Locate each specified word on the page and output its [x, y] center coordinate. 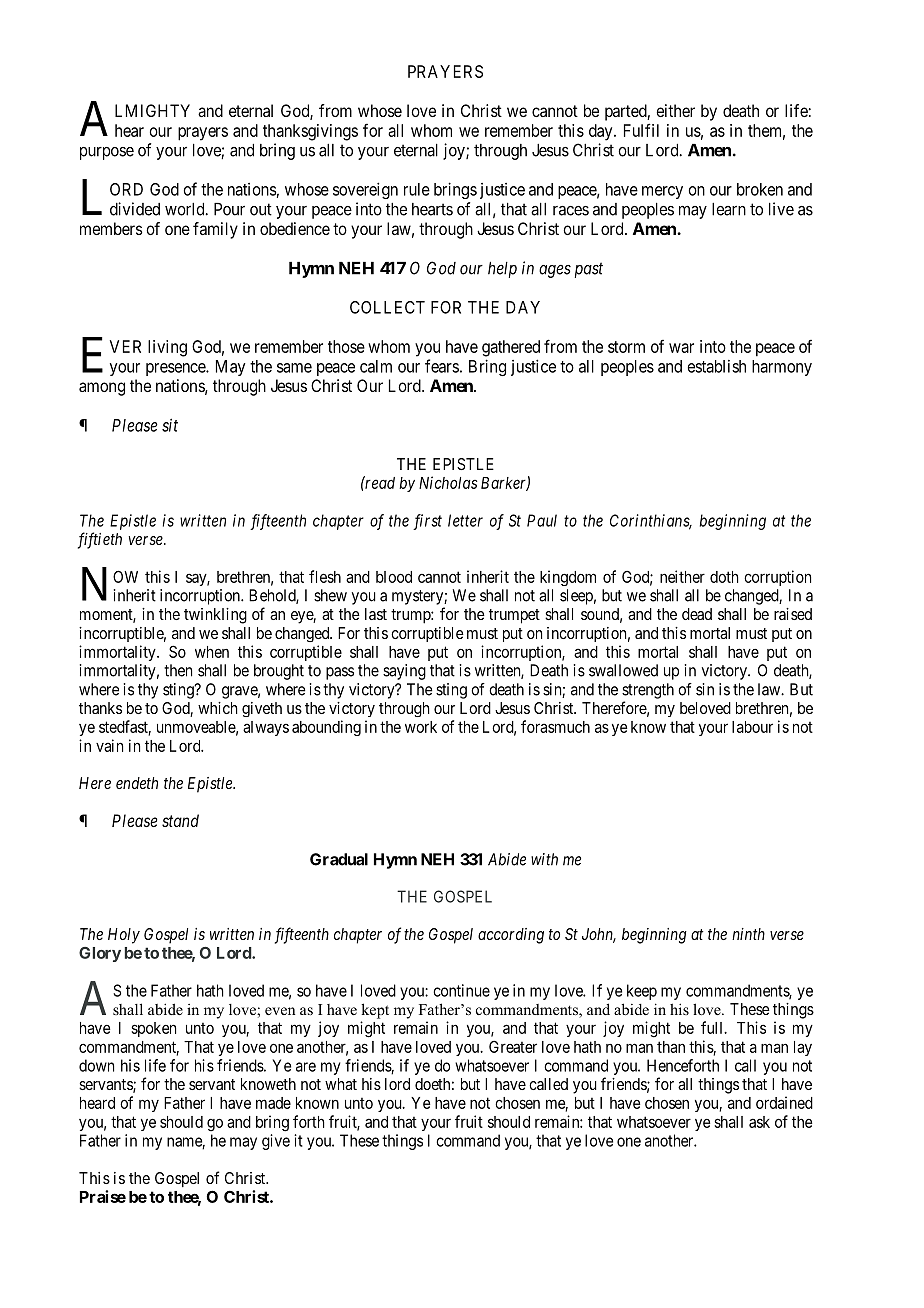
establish [717, 366]
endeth [137, 783]
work [421, 727]
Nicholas [448, 482]
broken [760, 189]
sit [170, 425]
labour [752, 727]
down [96, 1065]
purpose [107, 153]
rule [417, 189]
